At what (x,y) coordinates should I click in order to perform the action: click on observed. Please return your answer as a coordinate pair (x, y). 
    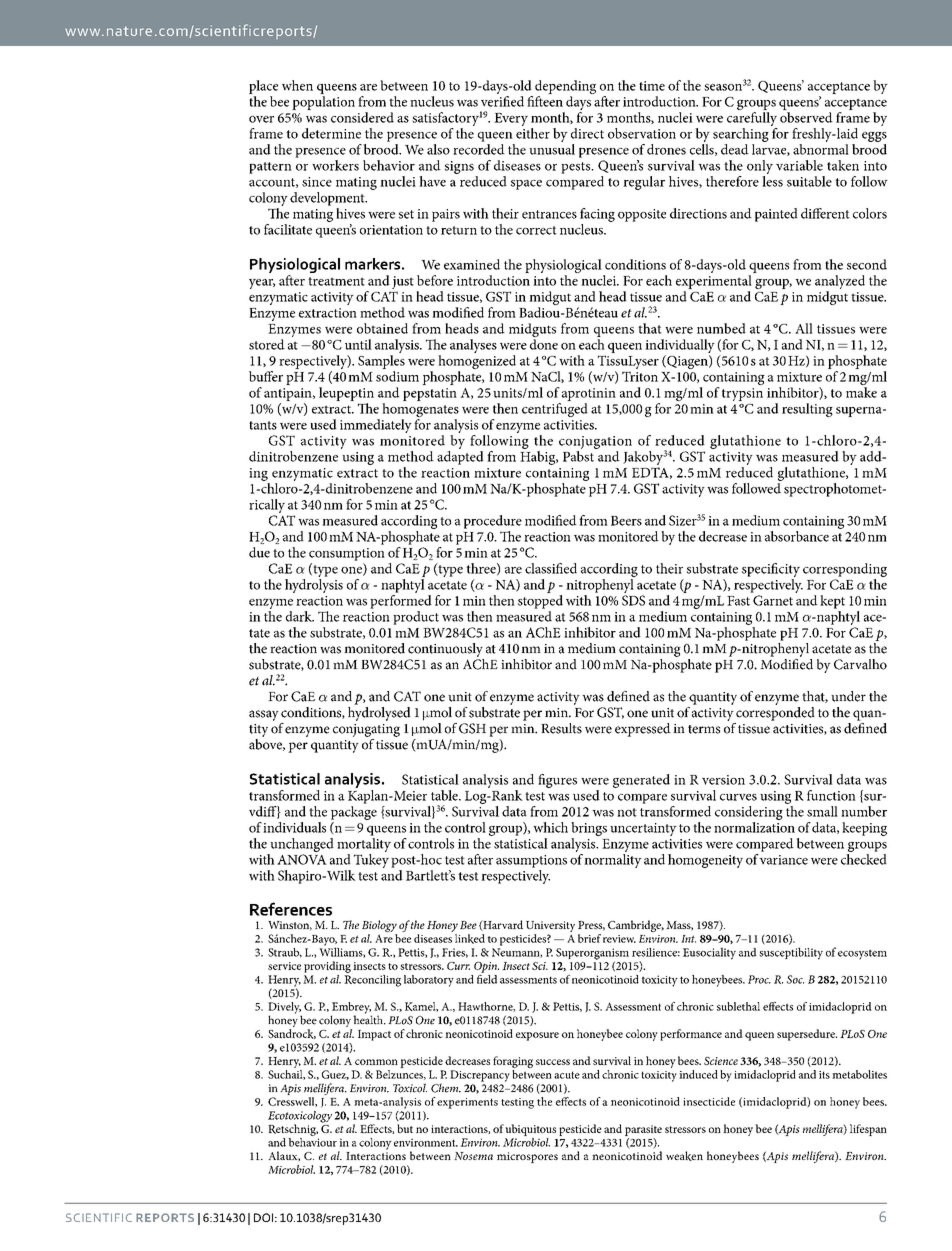
    Looking at the image, I should click on (806, 117).
